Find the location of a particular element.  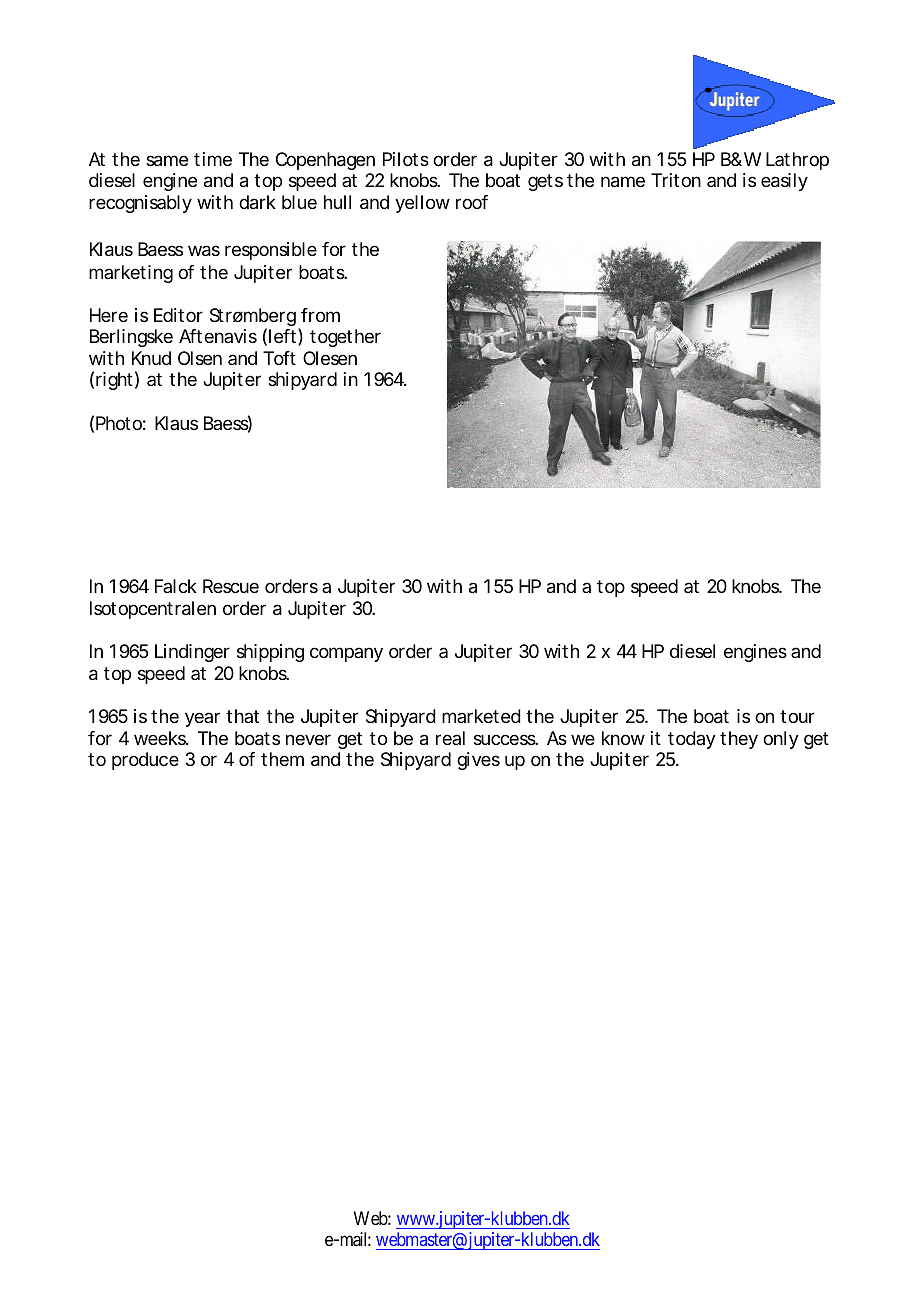

Editor is located at coordinates (178, 315).
